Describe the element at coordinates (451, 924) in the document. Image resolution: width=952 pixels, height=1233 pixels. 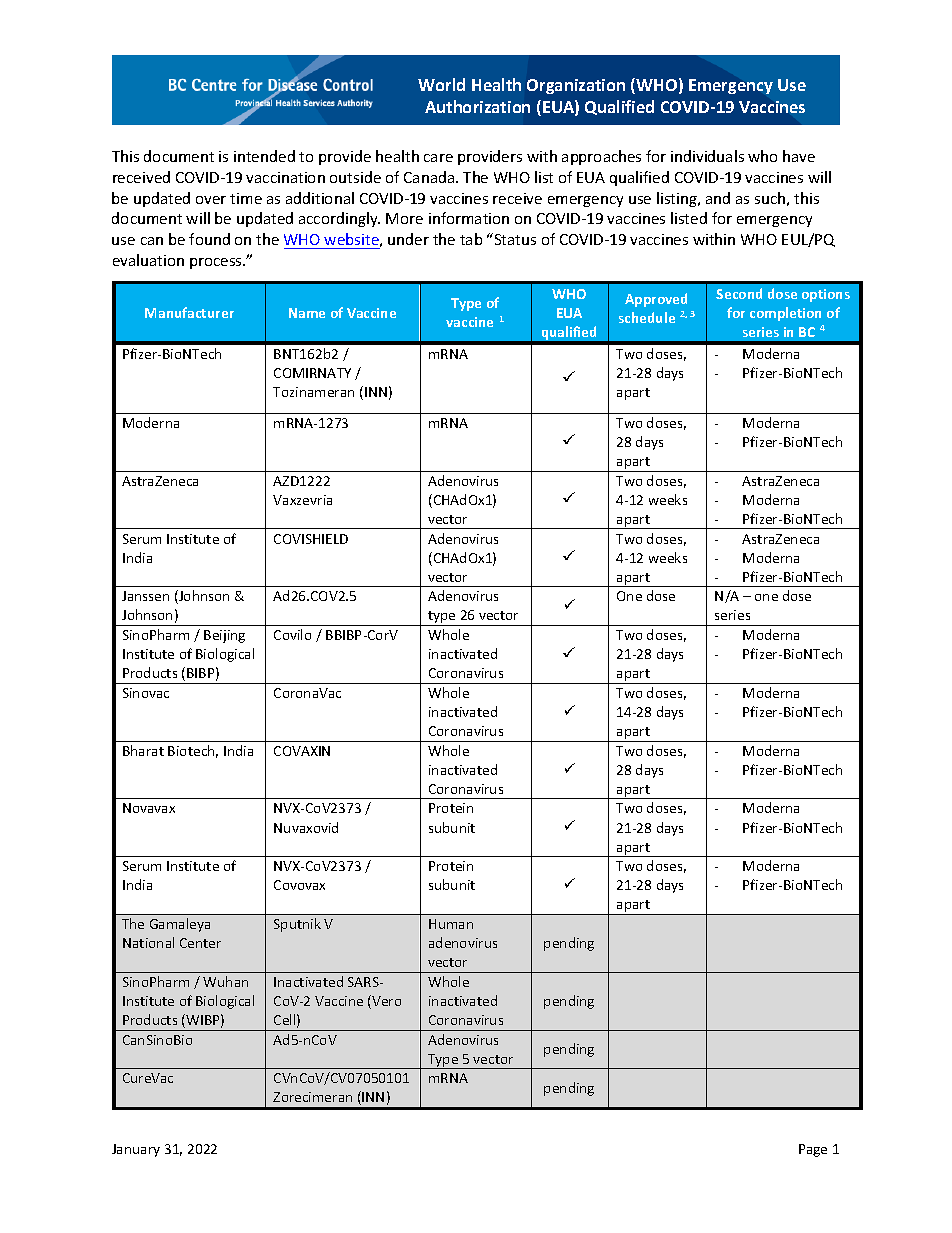
I see `Human` at that location.
